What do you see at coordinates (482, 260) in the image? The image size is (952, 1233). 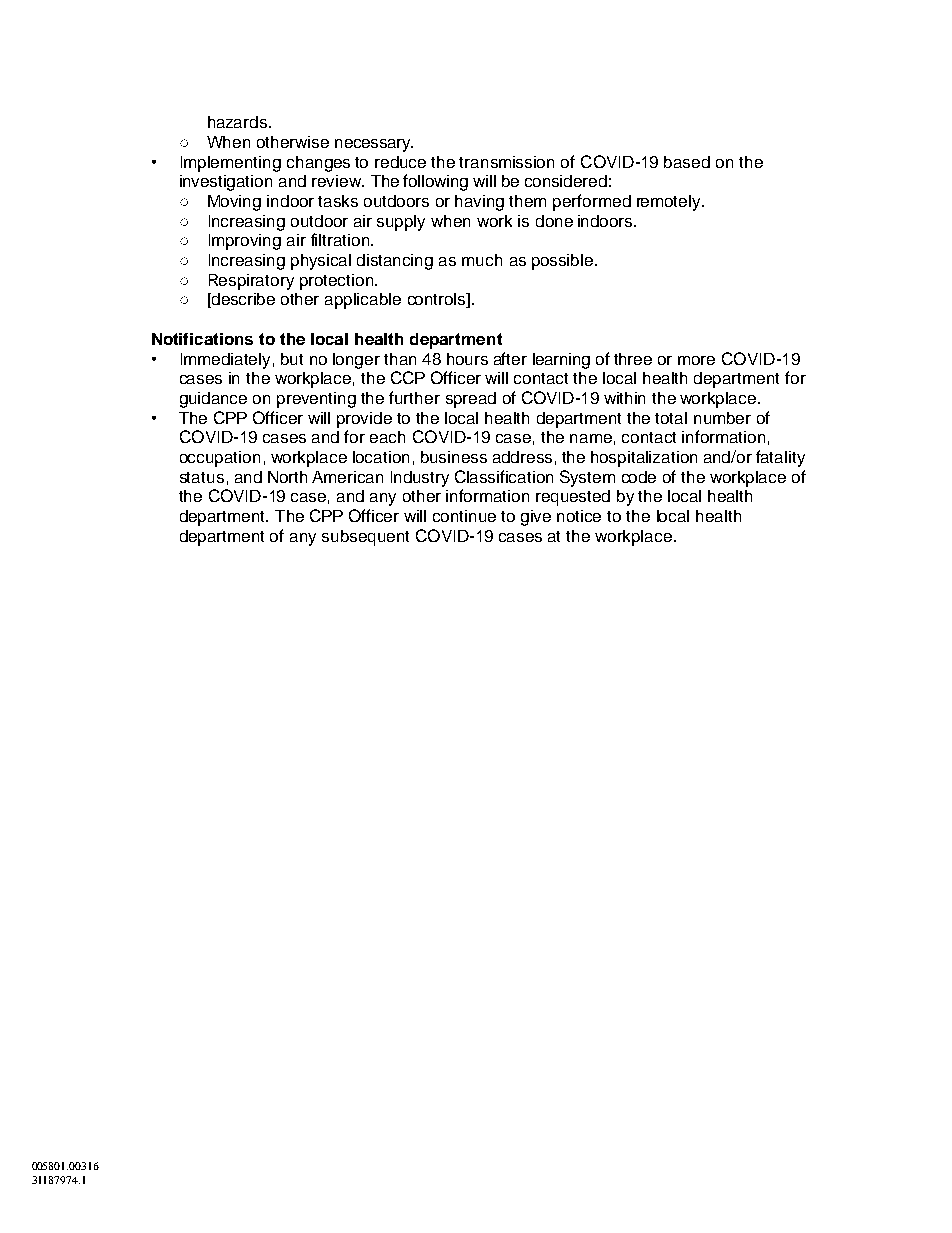 I see `much` at bounding box center [482, 260].
